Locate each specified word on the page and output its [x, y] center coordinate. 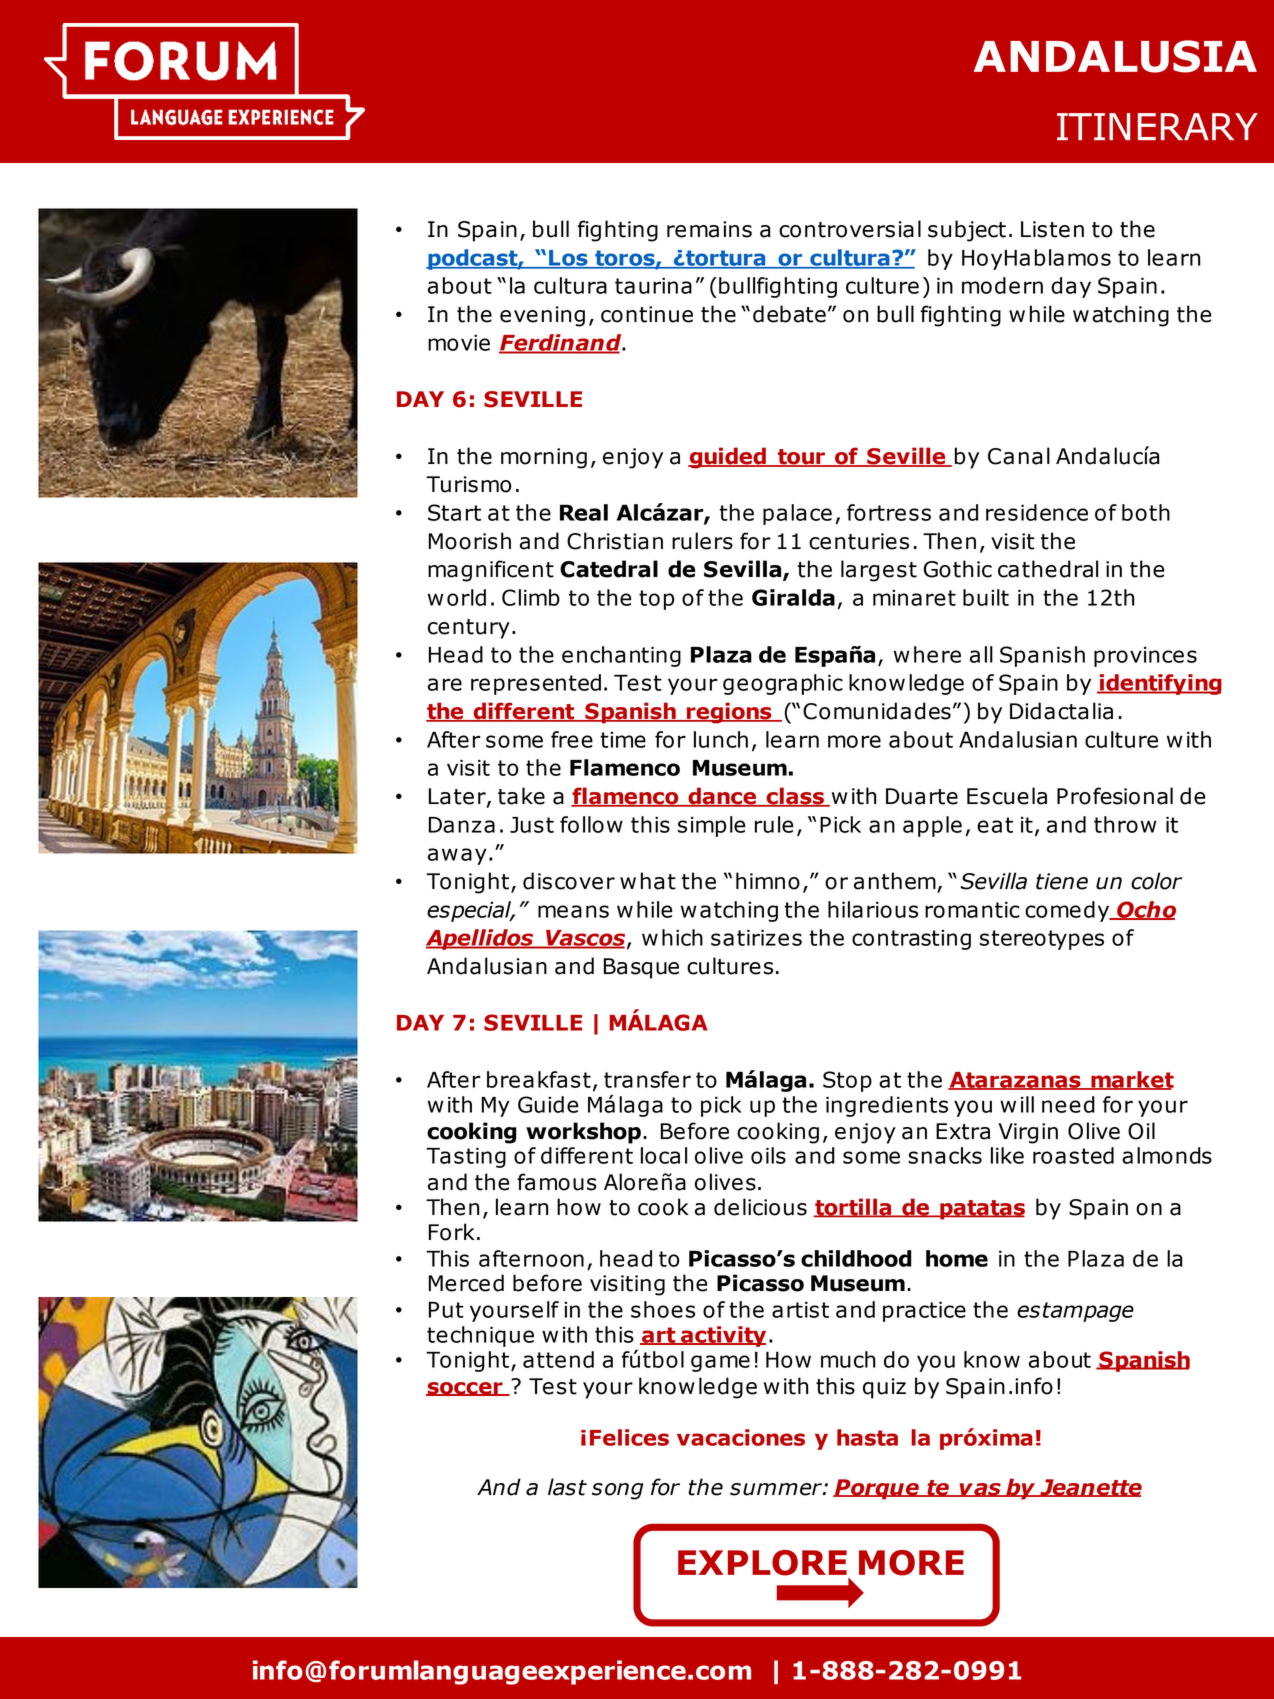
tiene [1062, 881]
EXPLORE [762, 1563]
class [795, 797]
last [567, 1487]
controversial [850, 229]
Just [532, 825]
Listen [1052, 229]
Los [568, 259]
